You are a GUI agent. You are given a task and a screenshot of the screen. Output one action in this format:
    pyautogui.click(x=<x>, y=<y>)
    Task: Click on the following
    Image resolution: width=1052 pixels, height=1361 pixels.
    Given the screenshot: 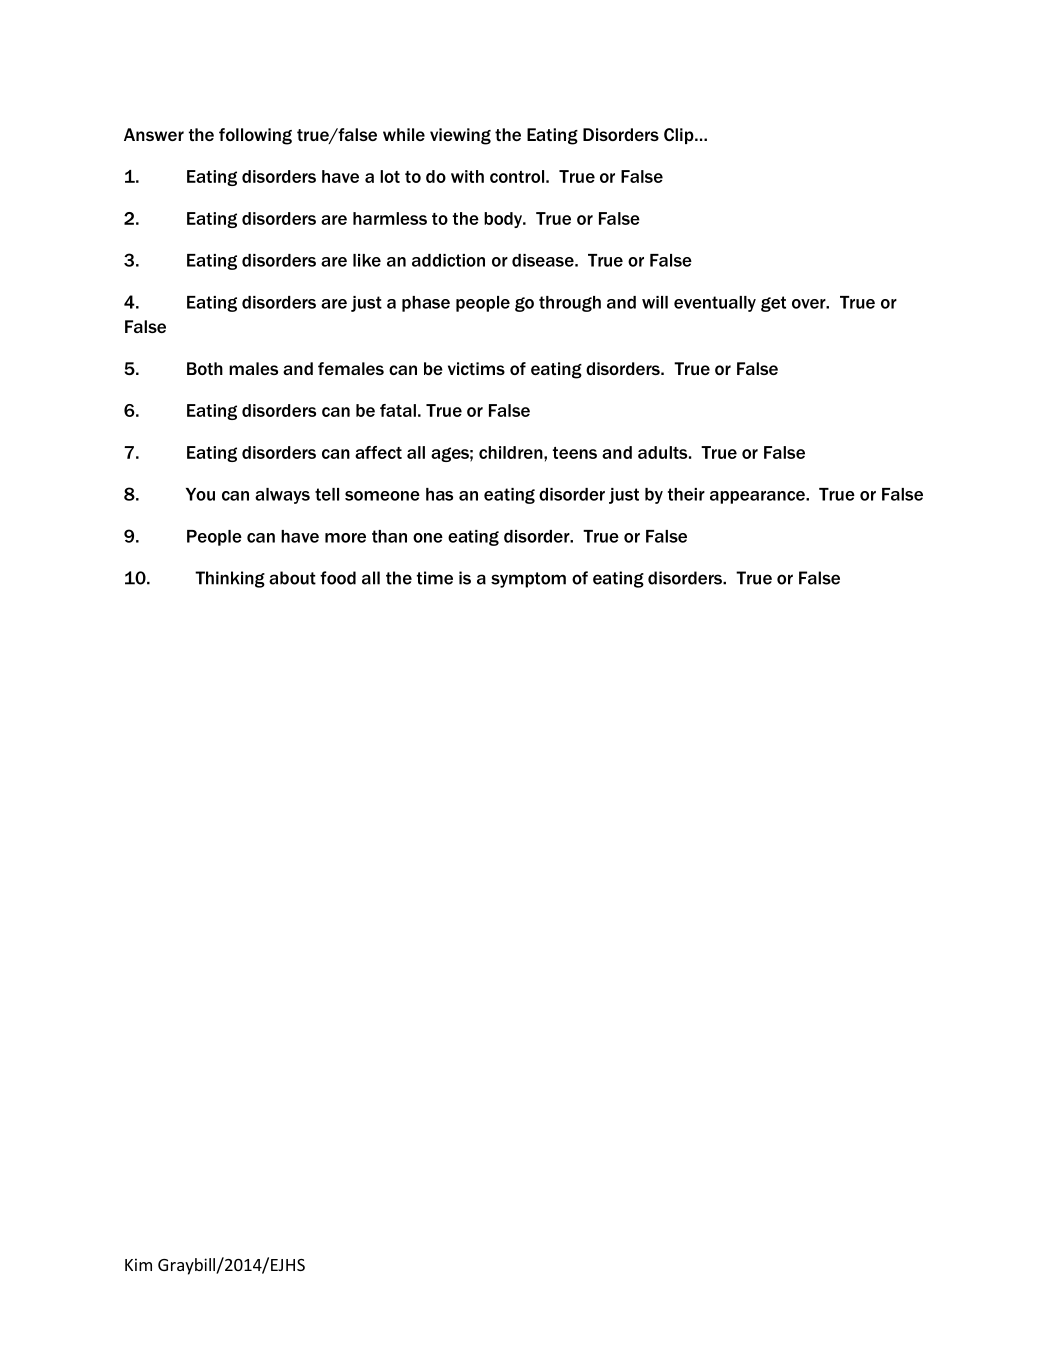 What is the action you would take?
    pyautogui.click(x=255, y=136)
